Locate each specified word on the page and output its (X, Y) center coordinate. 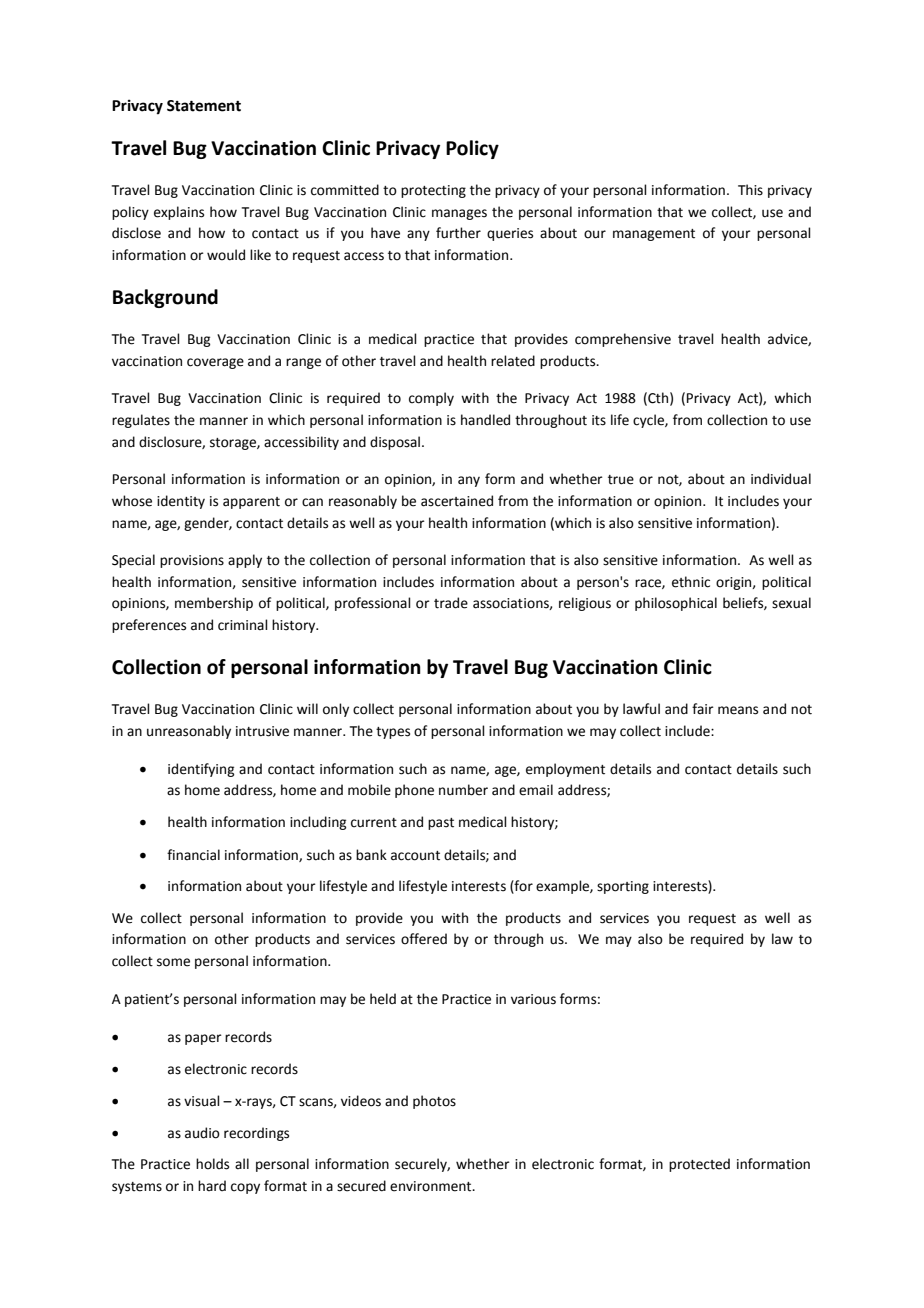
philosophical (676, 604)
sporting (623, 887)
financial (193, 855)
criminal (243, 625)
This (750, 190)
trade (451, 603)
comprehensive (623, 340)
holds (212, 1164)
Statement (204, 106)
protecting (433, 191)
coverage (215, 363)
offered (424, 939)
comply (431, 399)
